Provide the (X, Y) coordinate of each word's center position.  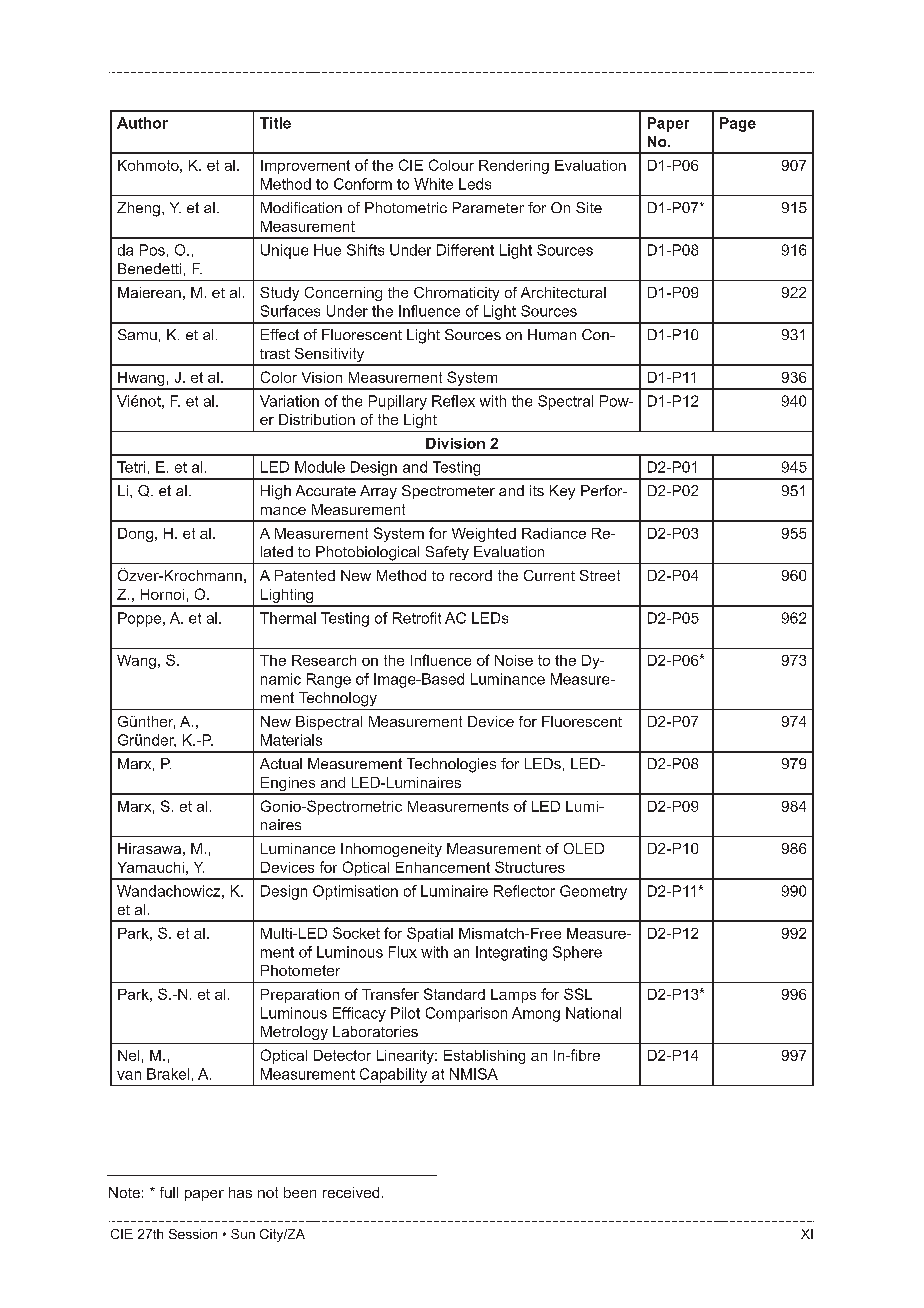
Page (738, 124)
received (351, 1192)
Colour (451, 165)
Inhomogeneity (391, 850)
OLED (584, 848)
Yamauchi (151, 867)
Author (142, 123)
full (169, 1192)
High (276, 492)
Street (600, 575)
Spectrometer (448, 492)
